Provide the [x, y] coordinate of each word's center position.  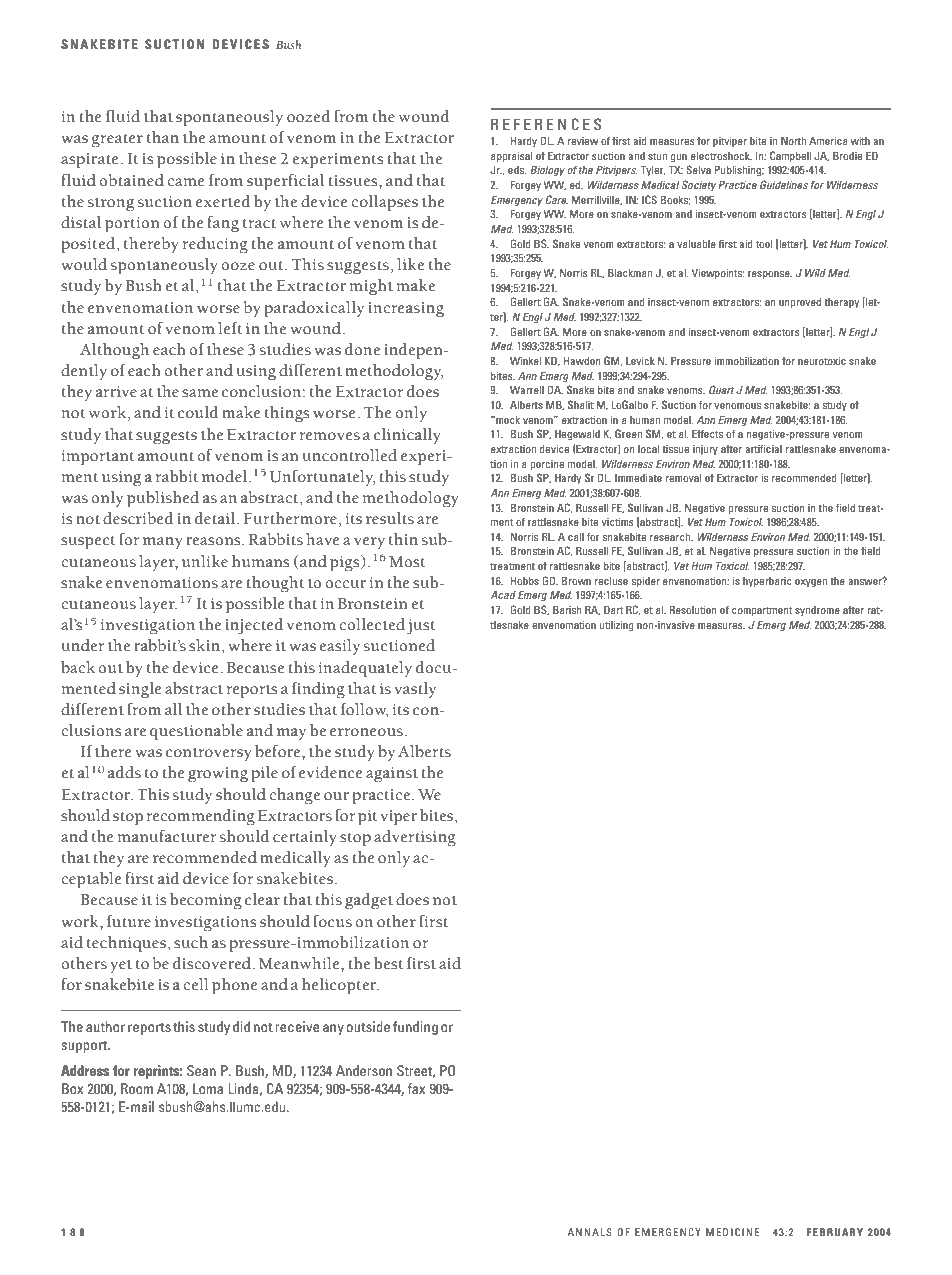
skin [206, 646]
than [163, 137]
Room [137, 1088]
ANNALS [590, 1232]
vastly [415, 690]
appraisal [511, 157]
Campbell [790, 156]
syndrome [817, 611]
